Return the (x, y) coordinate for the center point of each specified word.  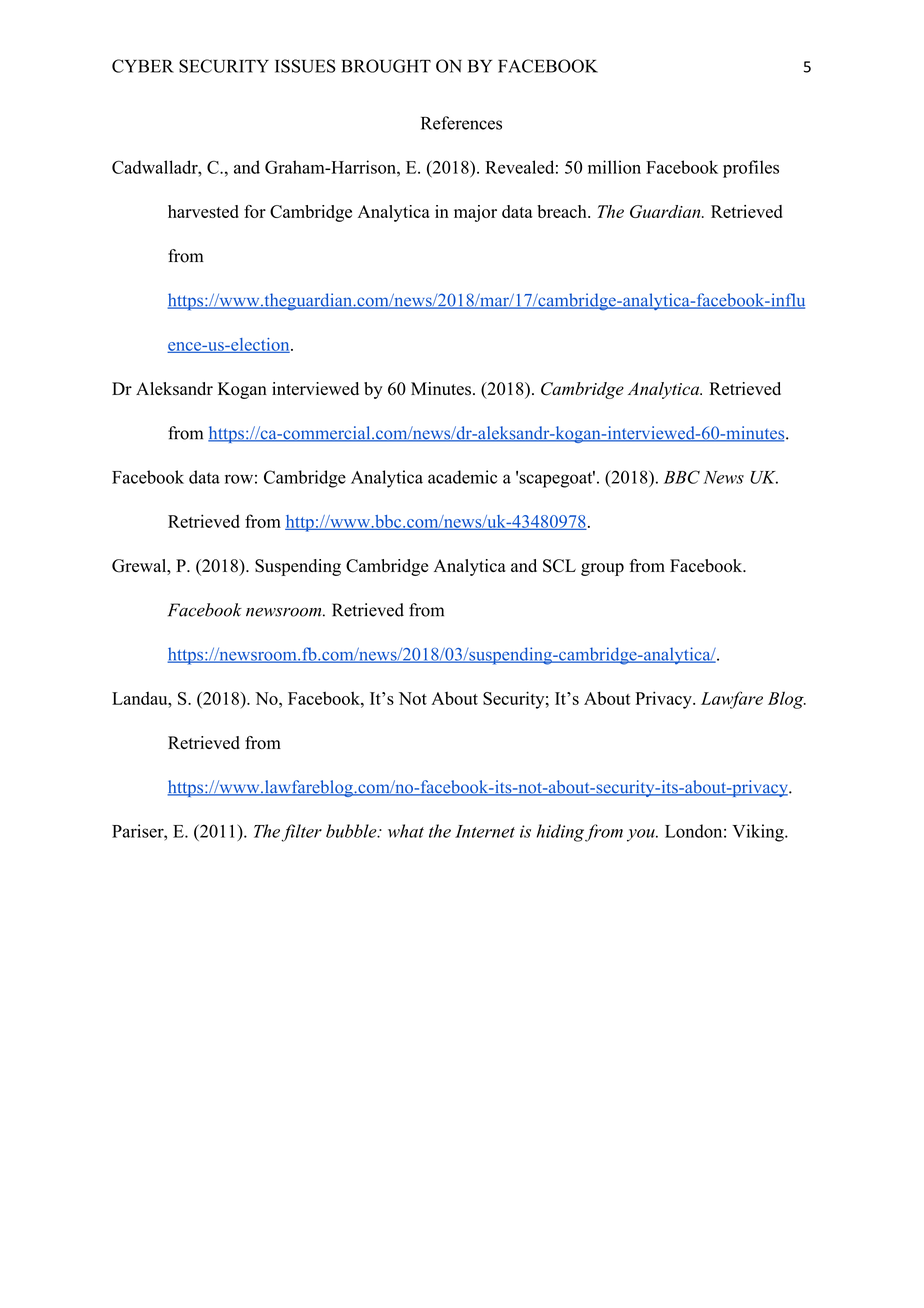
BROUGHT (386, 66)
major (475, 213)
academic (462, 477)
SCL (559, 566)
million (614, 167)
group (602, 569)
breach (563, 211)
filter (301, 833)
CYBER (143, 66)
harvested (203, 211)
